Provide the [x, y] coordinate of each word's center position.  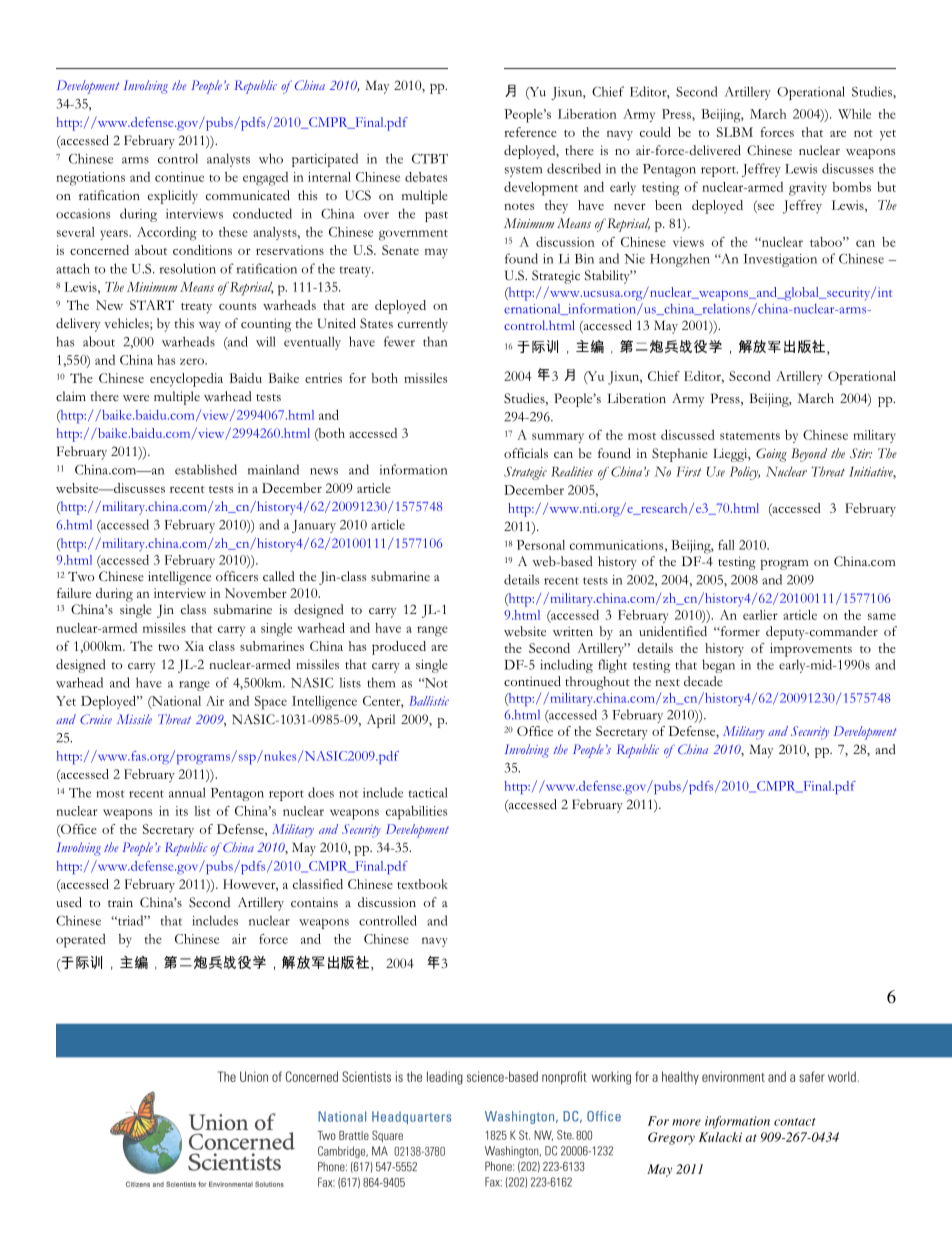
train [120, 902]
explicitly [173, 197]
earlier [760, 615]
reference [530, 132]
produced [399, 648]
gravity [808, 189]
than [435, 341]
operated [81, 941]
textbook [422, 884]
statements [750, 436]
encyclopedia [186, 380]
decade [703, 681]
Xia [194, 646]
